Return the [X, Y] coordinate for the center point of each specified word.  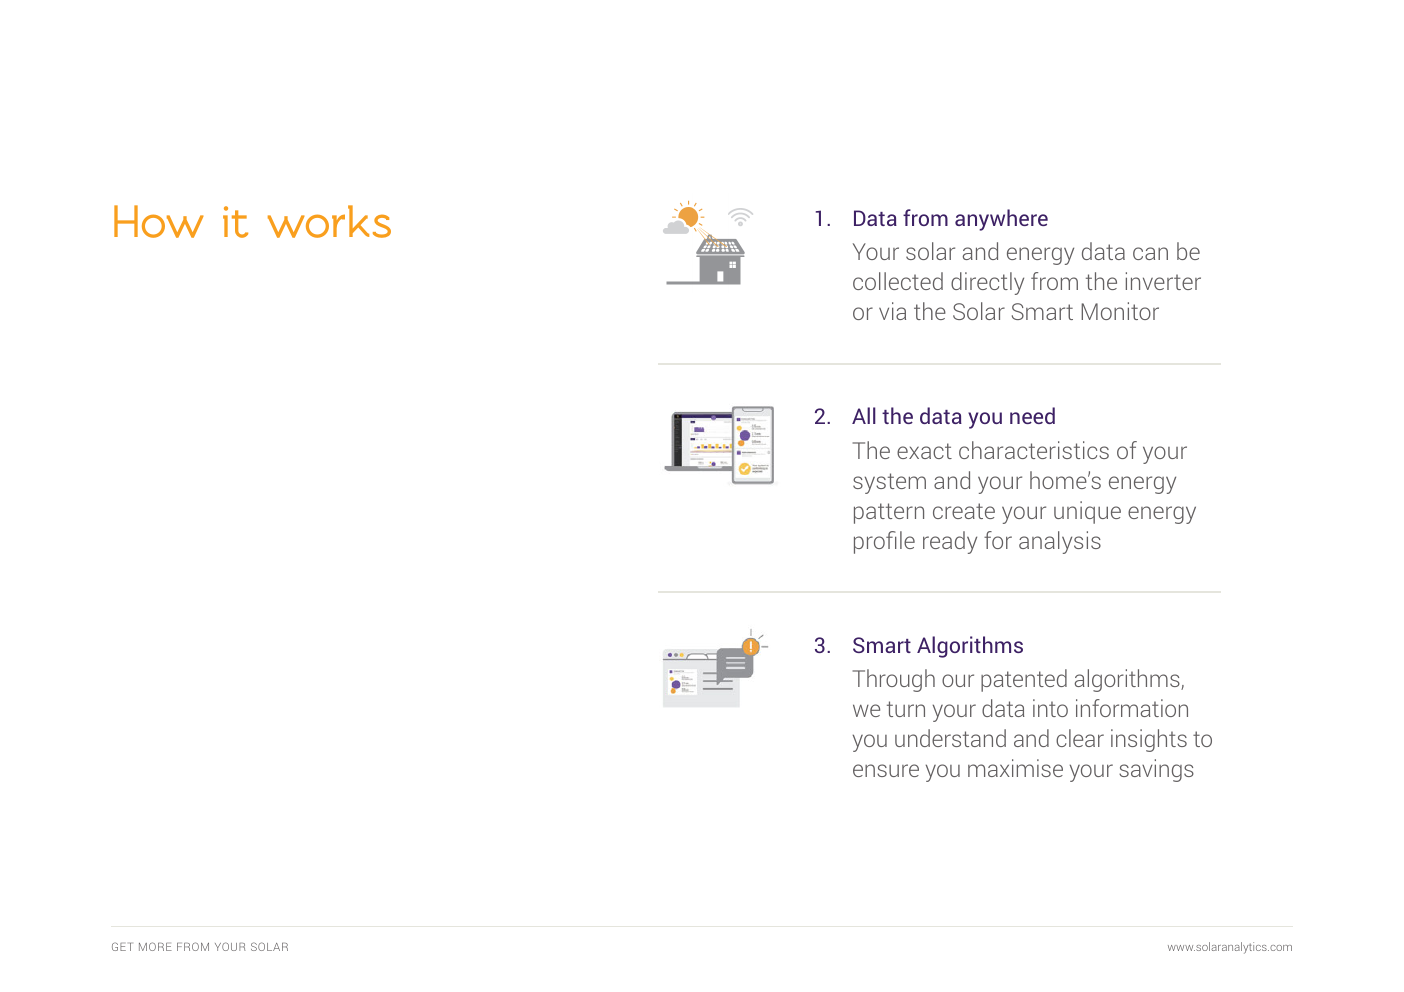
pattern [889, 513]
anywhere [1001, 220]
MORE [155, 946]
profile [884, 542]
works [329, 221]
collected [898, 281]
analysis [1060, 542]
